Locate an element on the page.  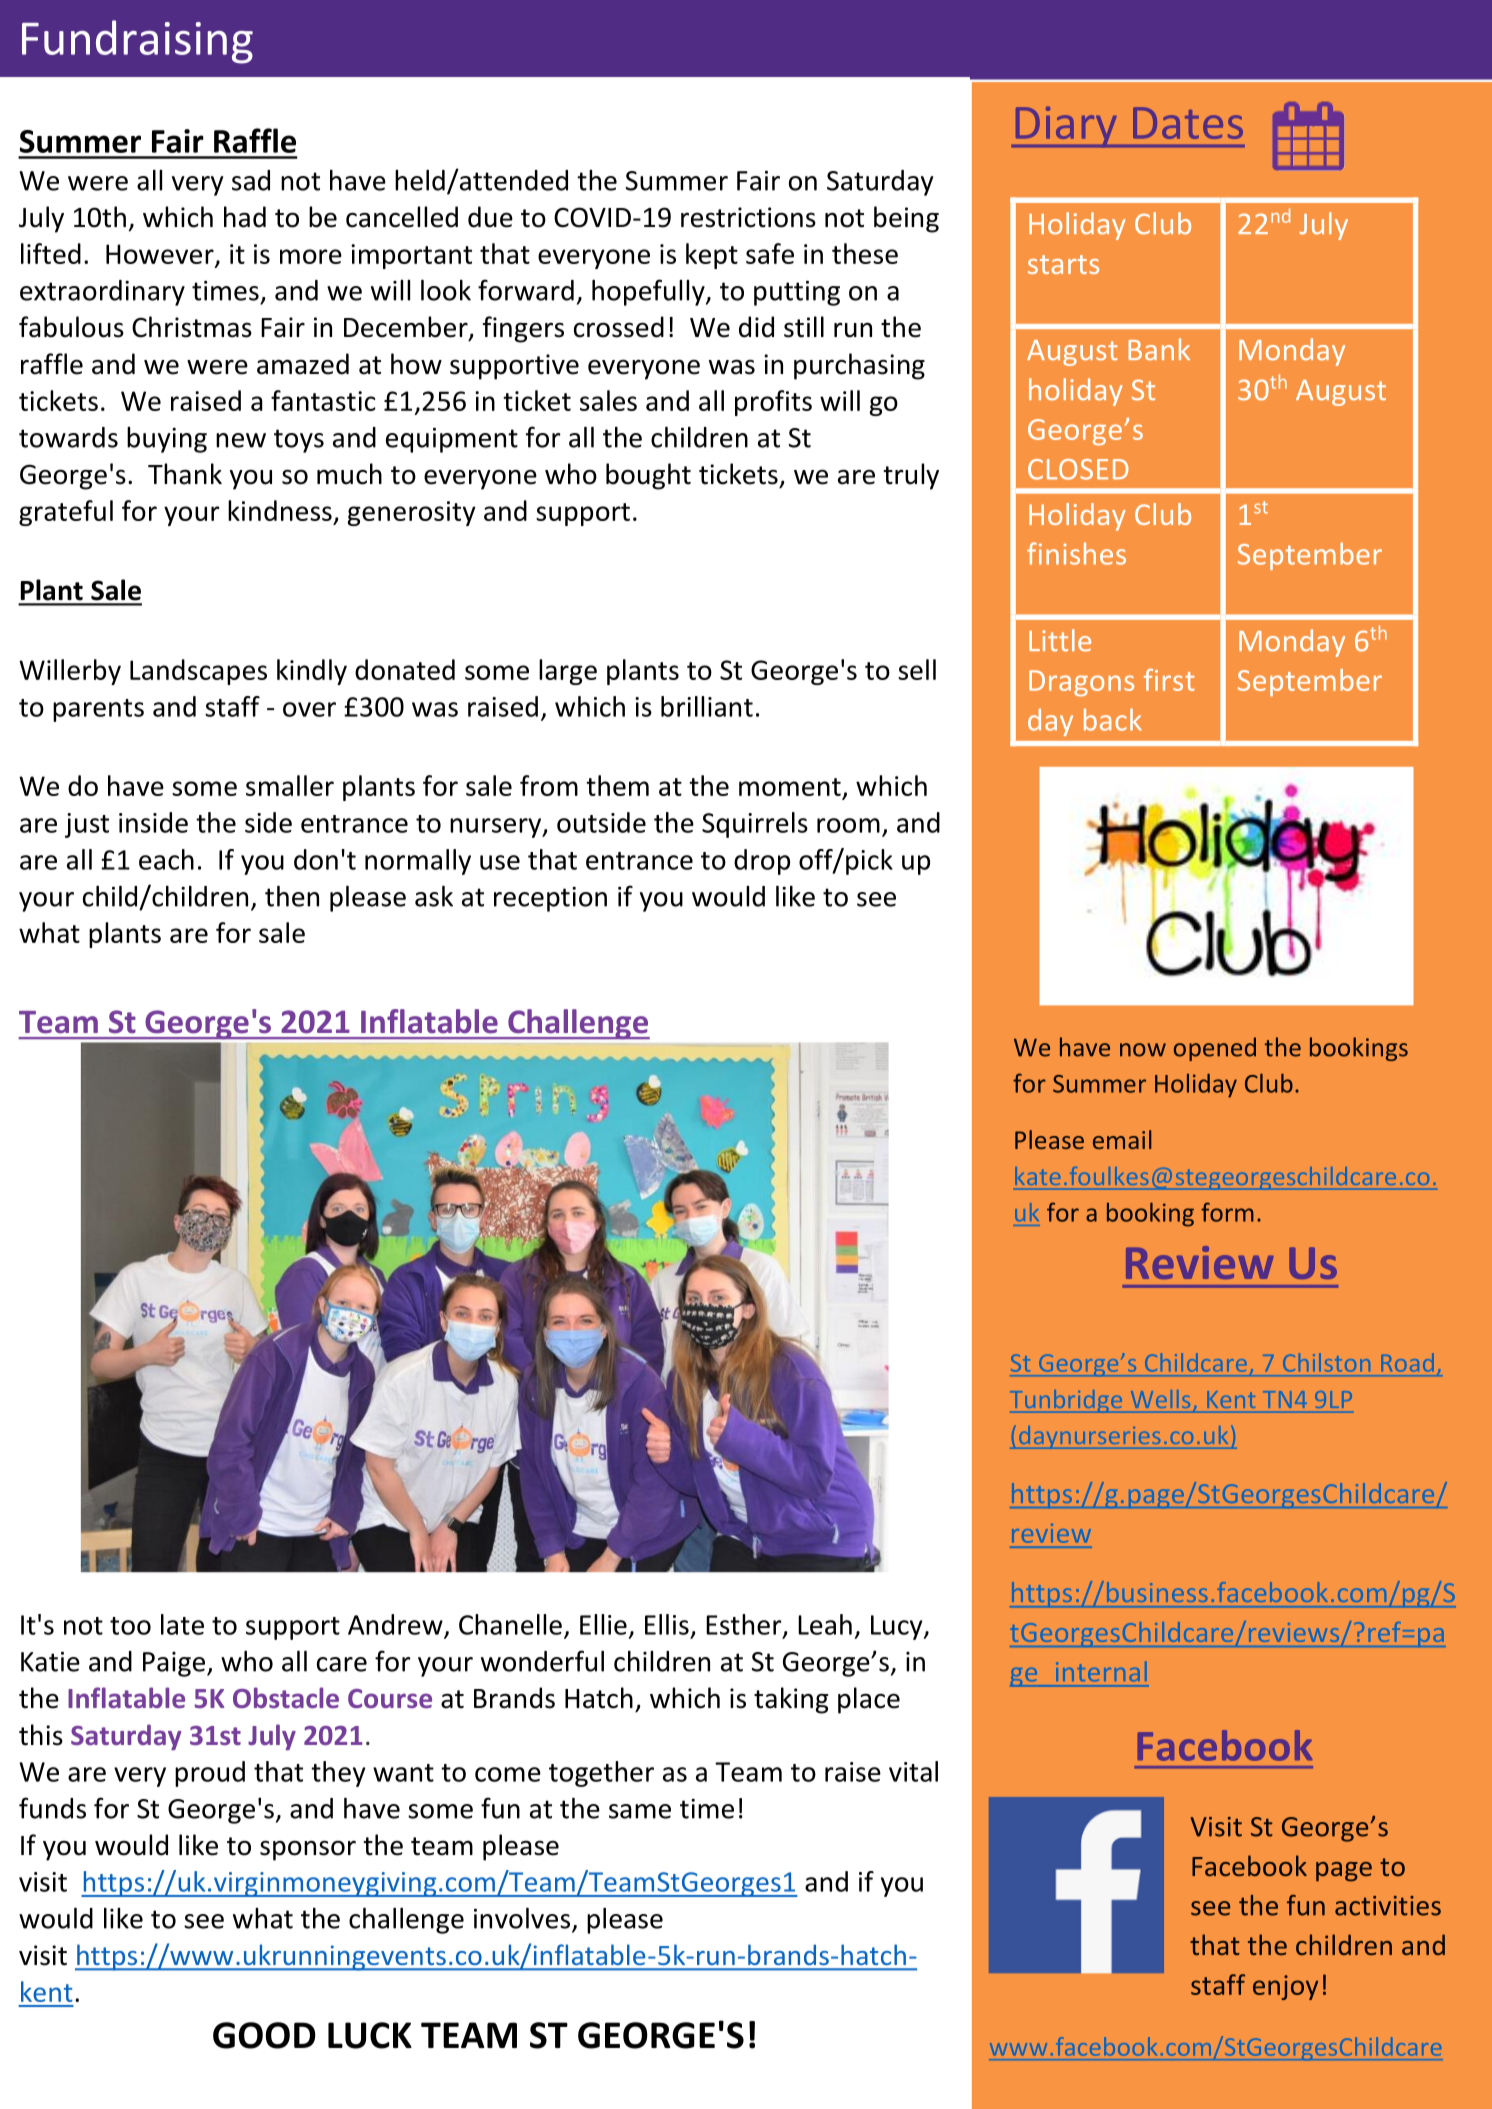
first is located at coordinates (1169, 680).
